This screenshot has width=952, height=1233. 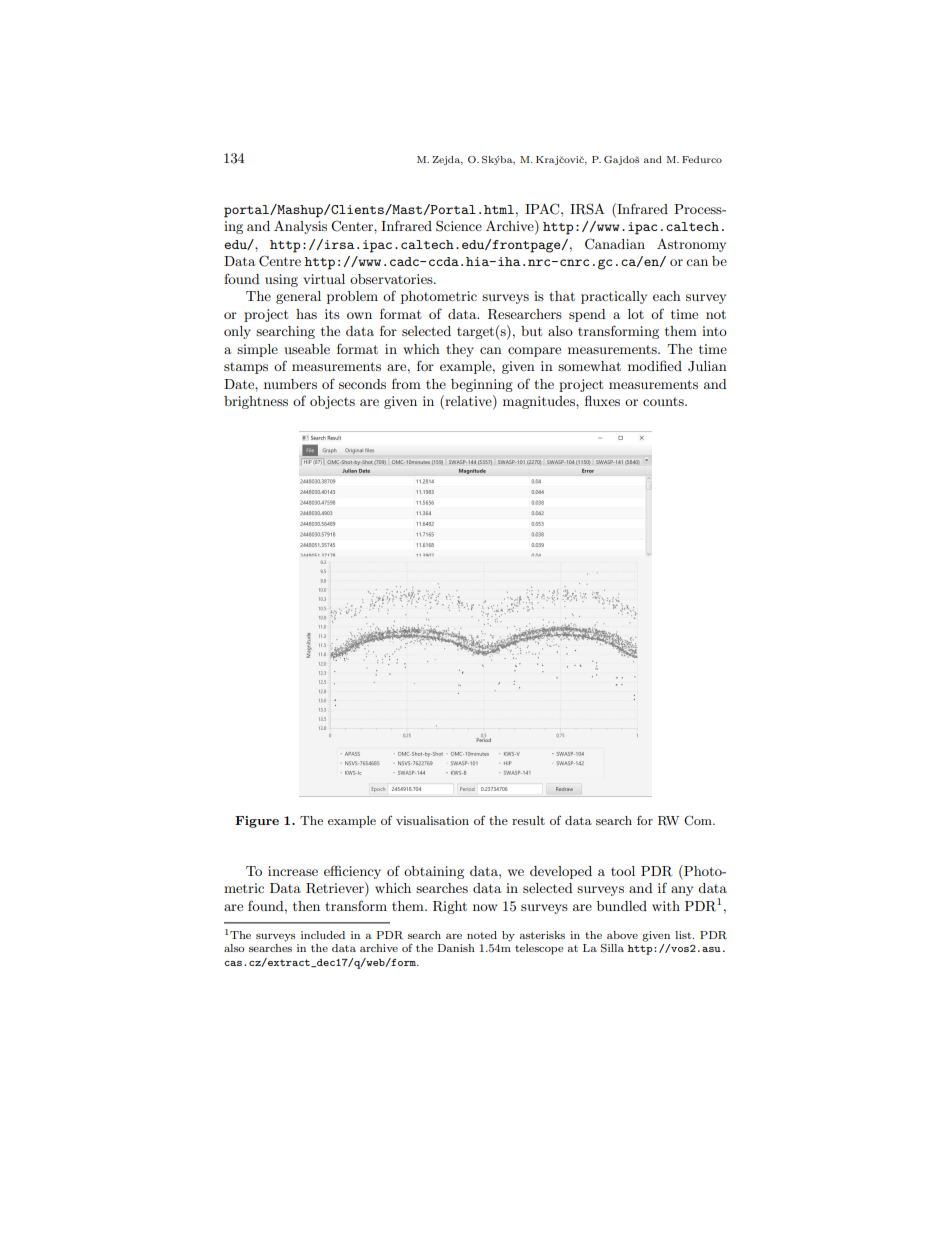 I want to click on counts, so click(x=664, y=401).
